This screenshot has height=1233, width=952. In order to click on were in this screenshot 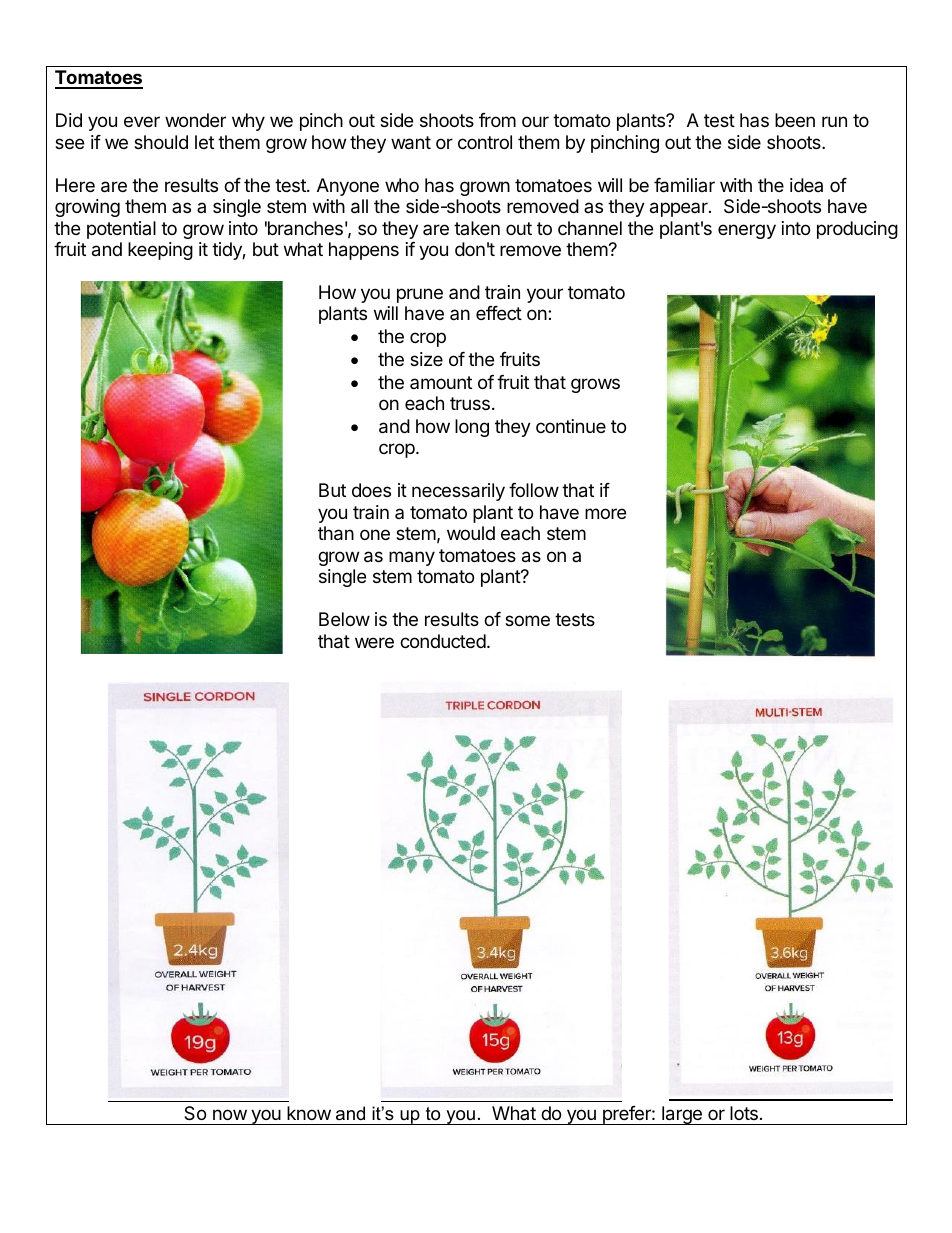, I will do `click(374, 642)`.
